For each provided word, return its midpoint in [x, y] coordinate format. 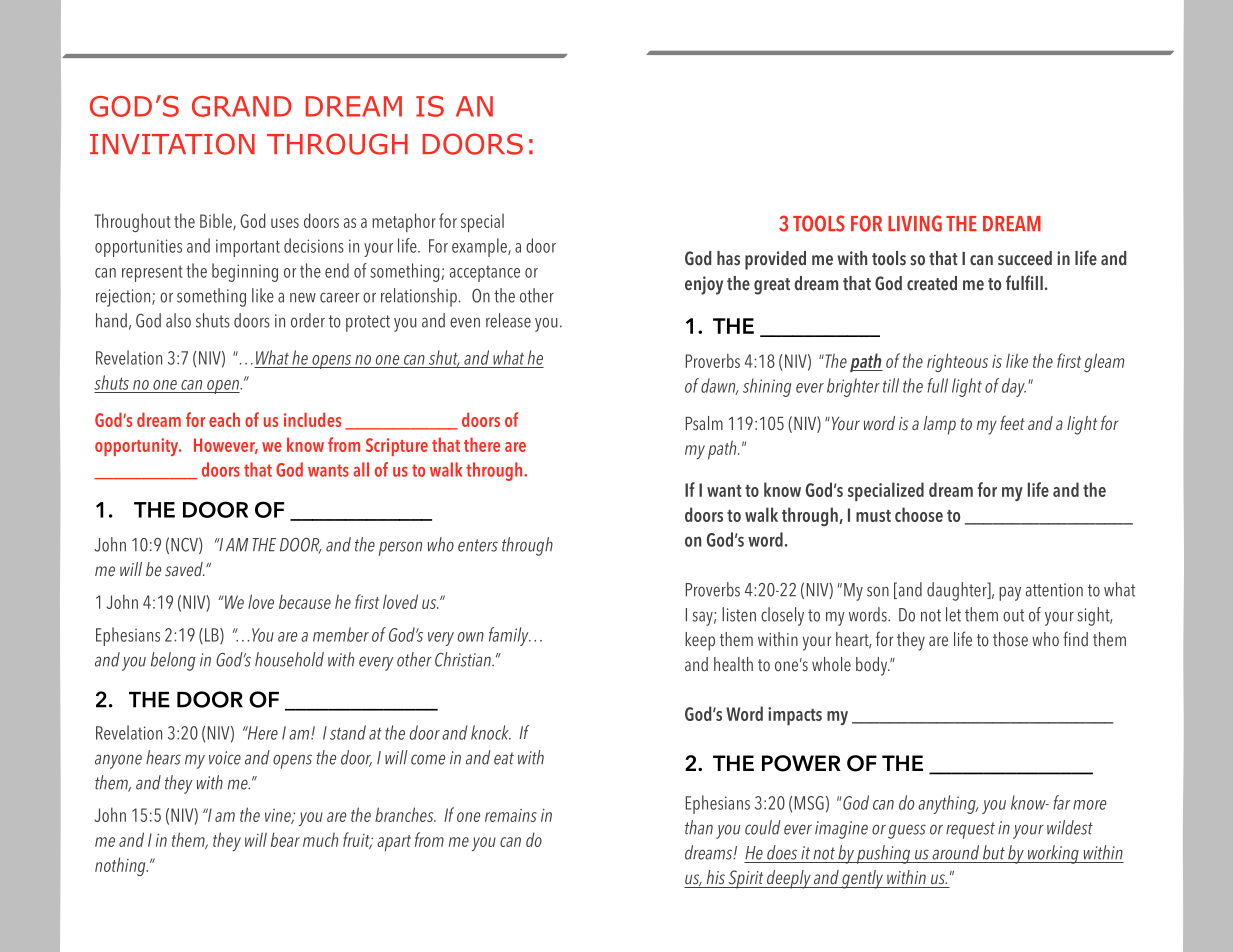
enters [478, 545]
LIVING [915, 223]
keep [700, 641]
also [178, 320]
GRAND [242, 106]
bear [285, 839]
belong [173, 661]
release [508, 320]
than [699, 827]
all [361, 469]
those [1010, 639]
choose [919, 514]
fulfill [1024, 283]
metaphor [404, 222]
